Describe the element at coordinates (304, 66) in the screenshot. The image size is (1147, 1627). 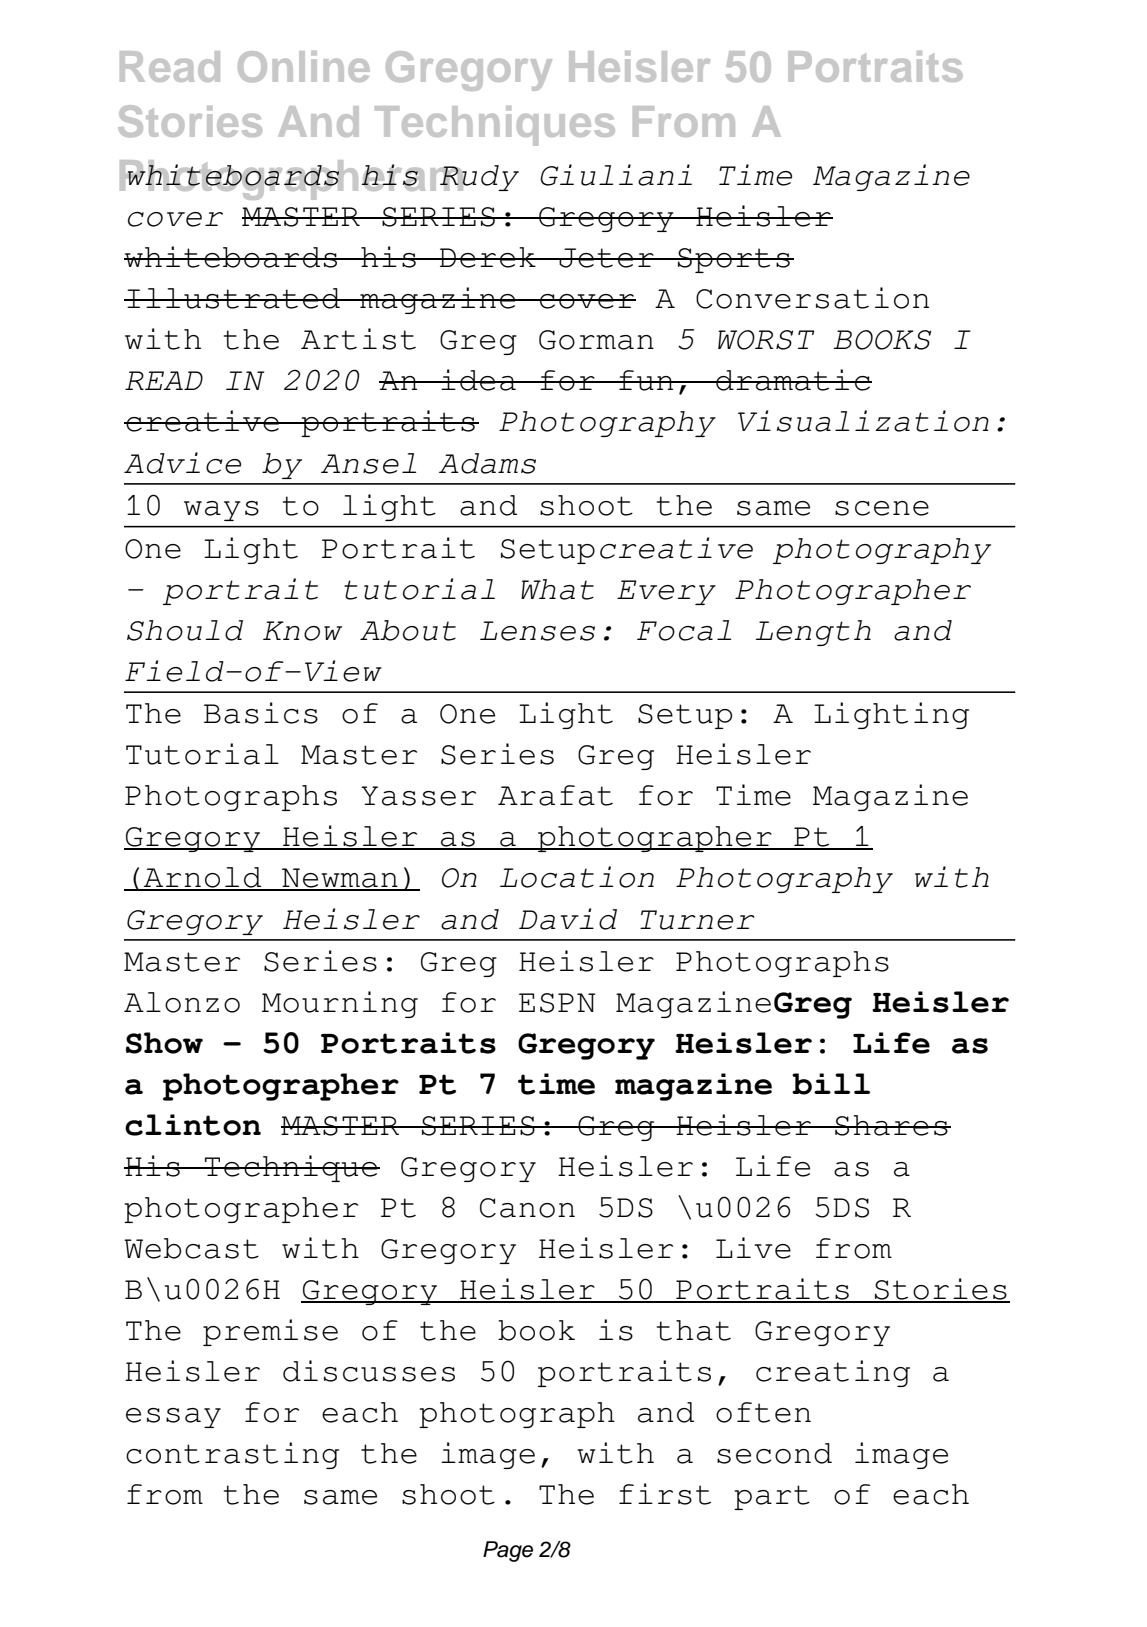
I see `Online` at that location.
